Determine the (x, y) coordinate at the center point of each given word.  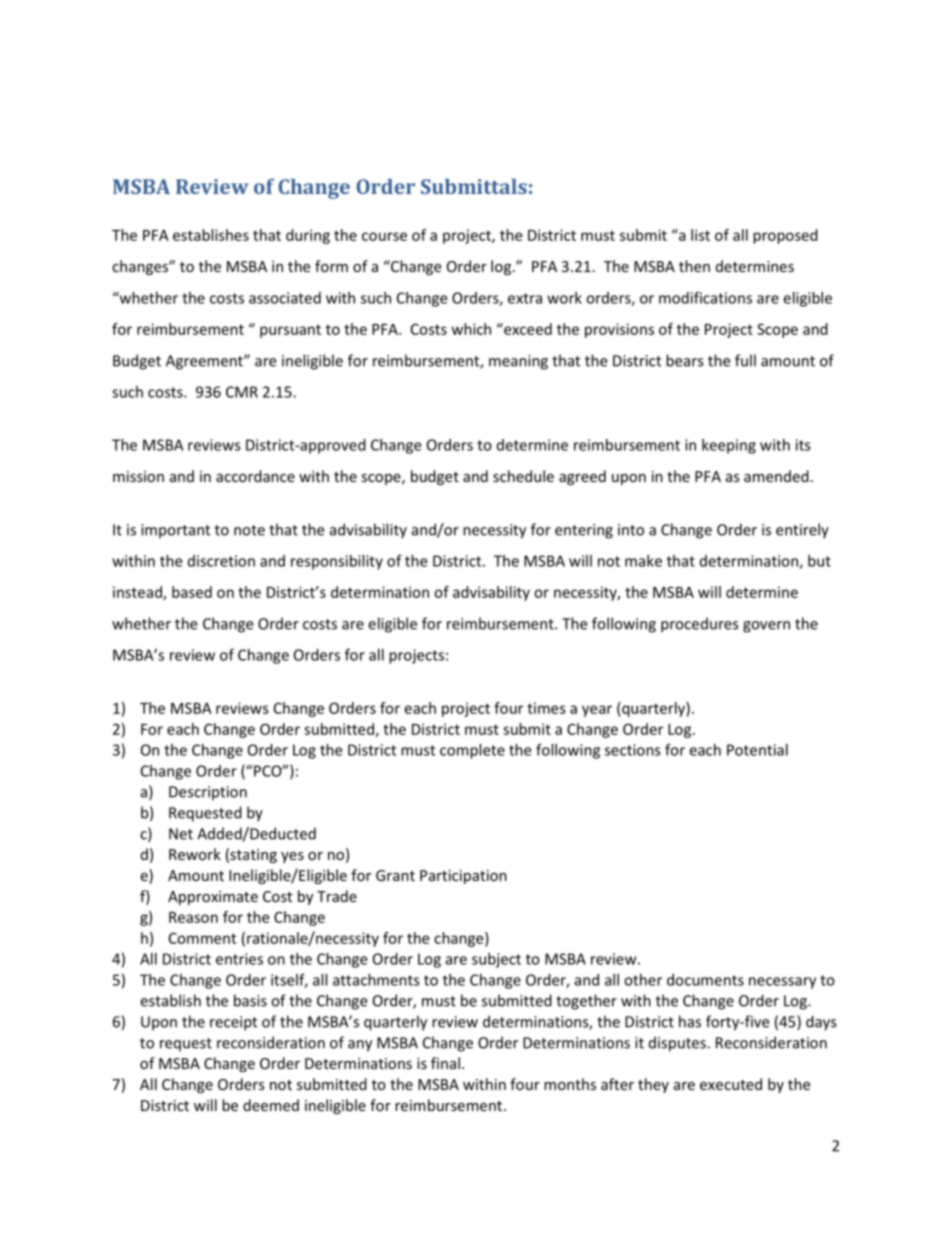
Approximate (213, 898)
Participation (463, 877)
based (192, 592)
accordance (255, 476)
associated (285, 298)
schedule (523, 476)
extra (525, 298)
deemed (271, 1105)
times (546, 708)
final (445, 1063)
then (694, 266)
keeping (729, 446)
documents (705, 980)
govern (766, 627)
